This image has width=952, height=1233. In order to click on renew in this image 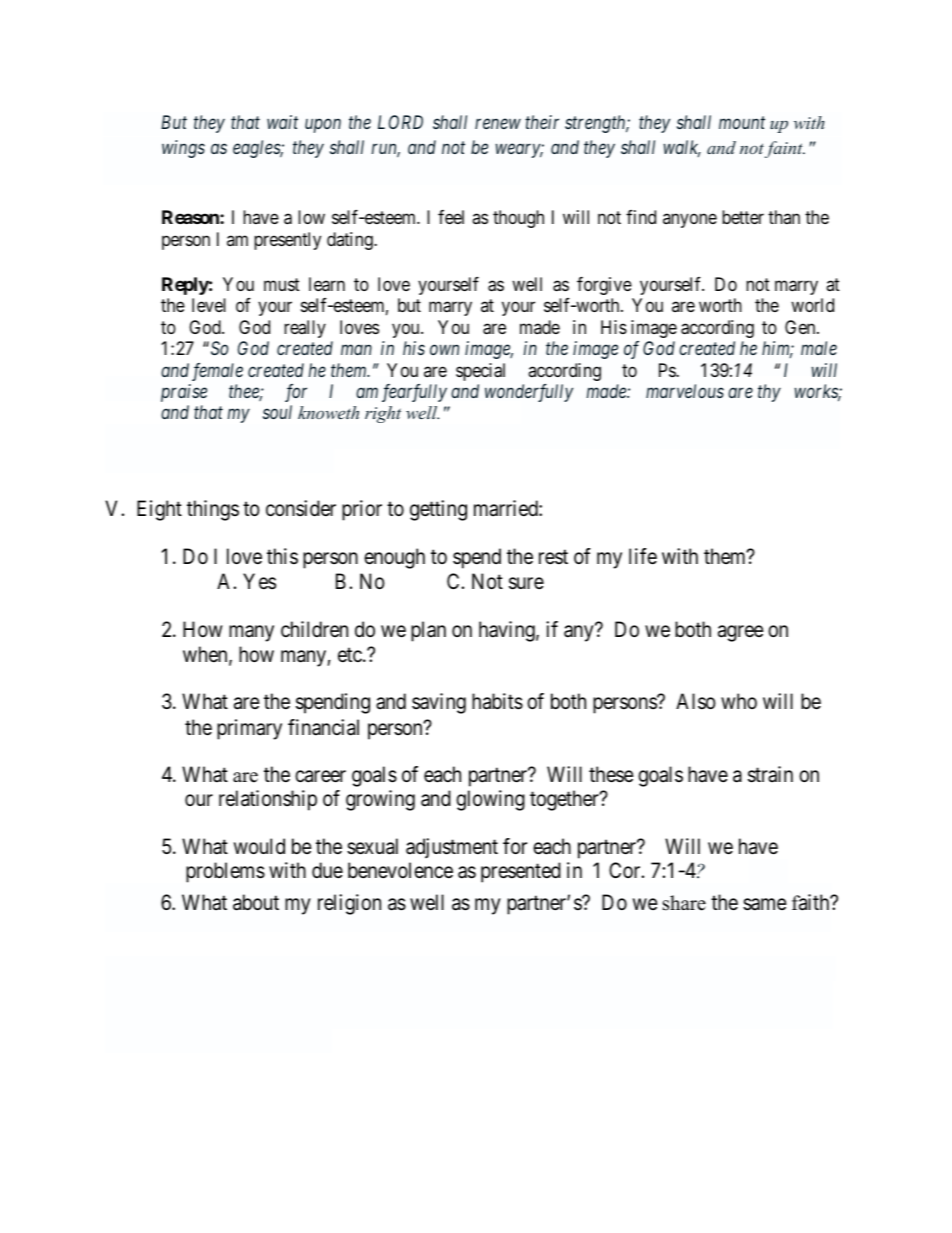, I will do `click(498, 124)`.
